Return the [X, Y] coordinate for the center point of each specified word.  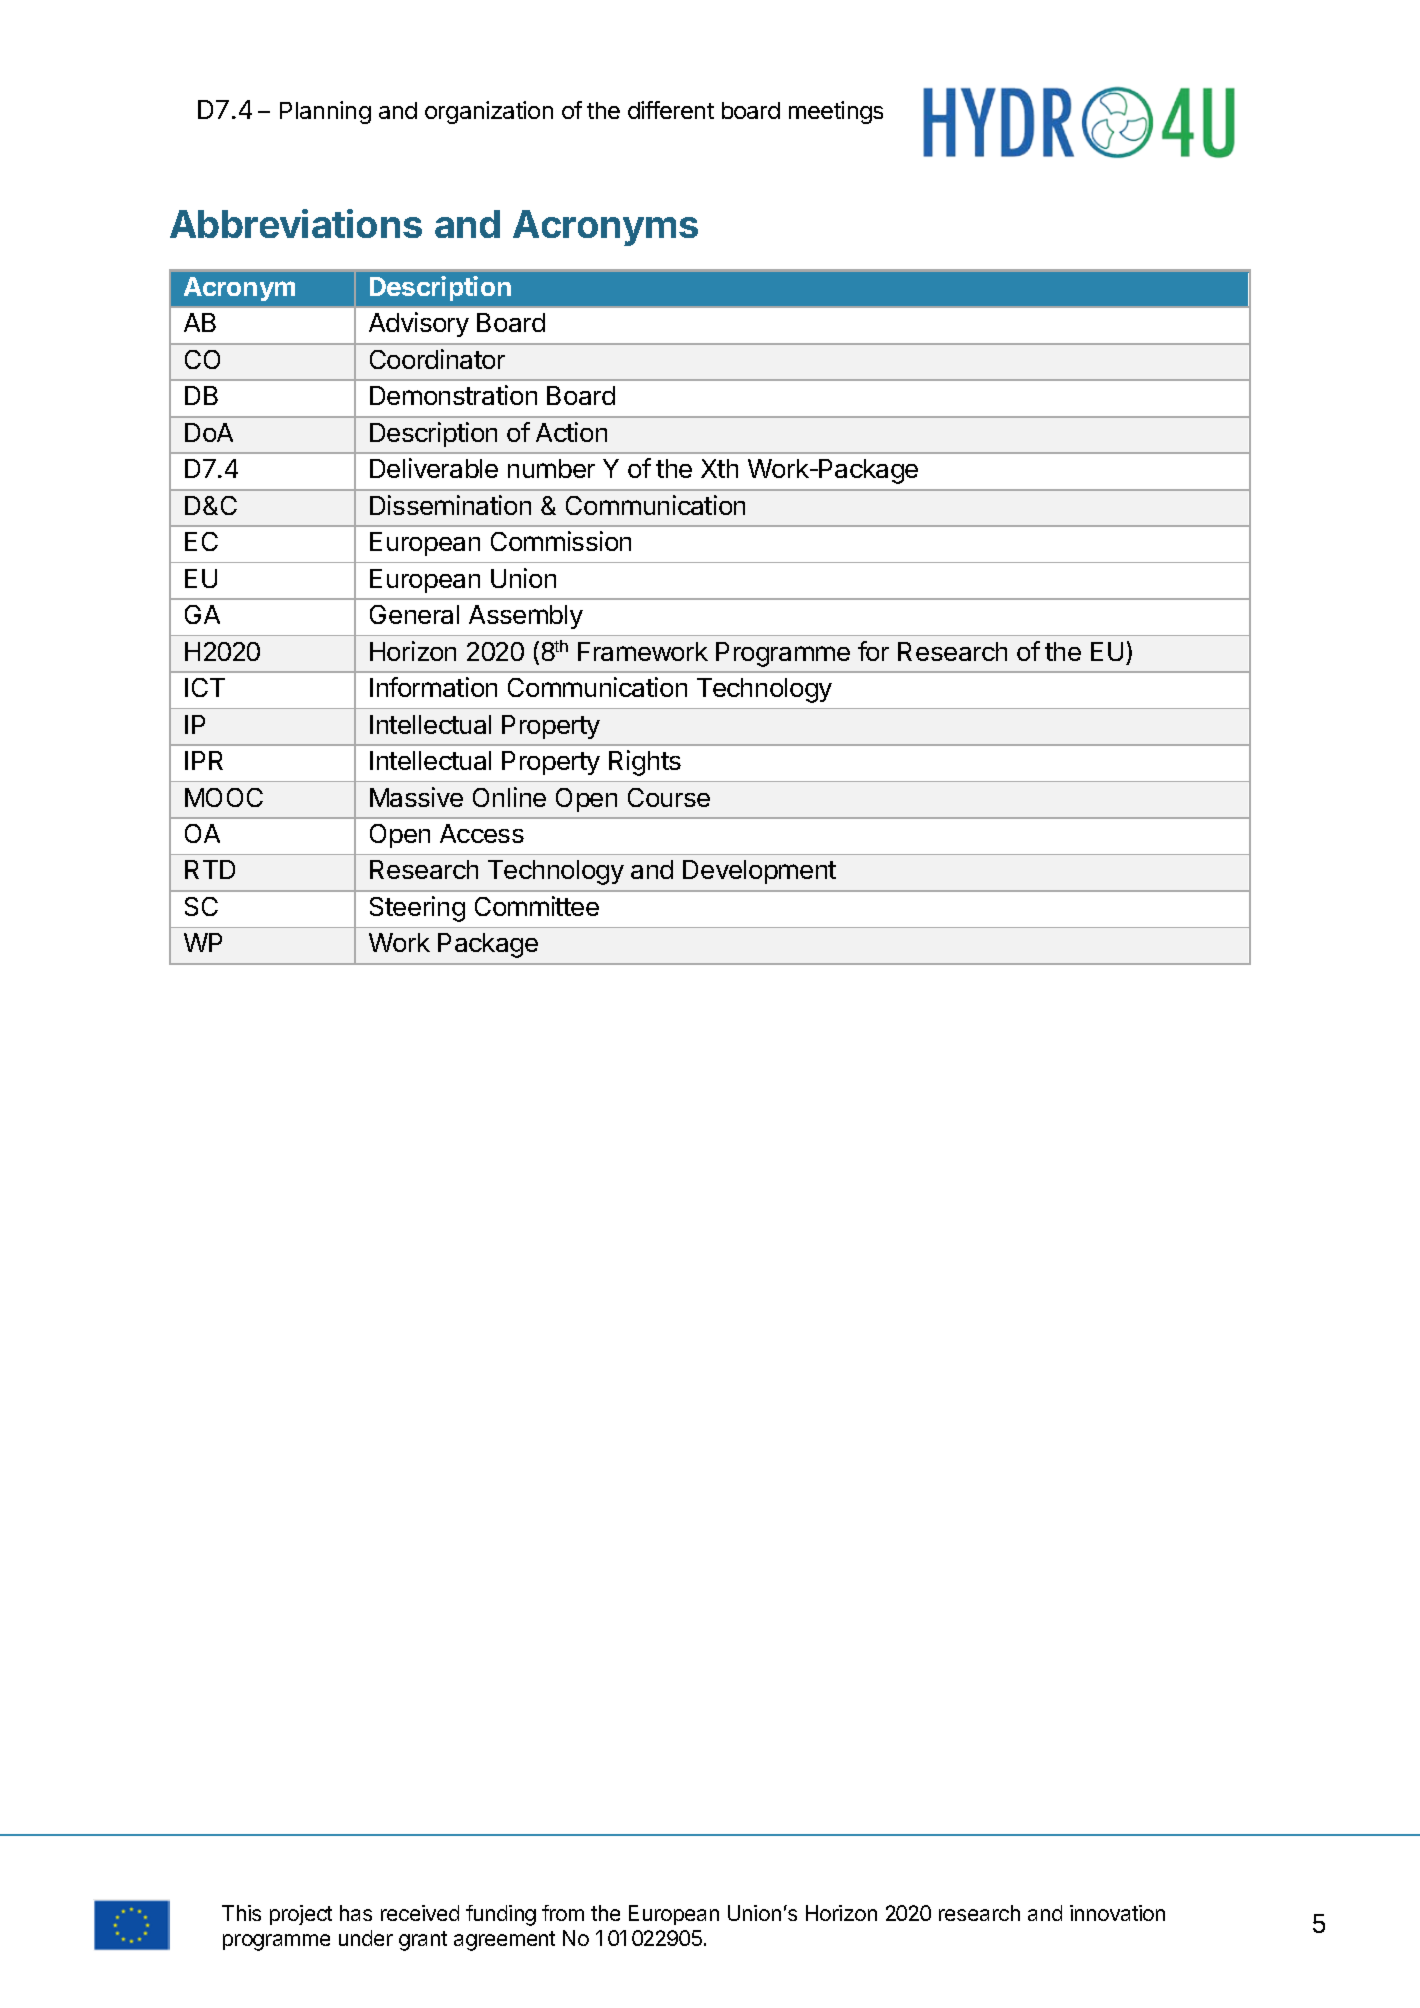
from [563, 1913]
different [671, 110]
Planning [325, 112]
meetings [836, 112]
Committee [537, 906]
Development [759, 872]
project [301, 1915]
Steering [417, 909]
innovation [1117, 1913]
